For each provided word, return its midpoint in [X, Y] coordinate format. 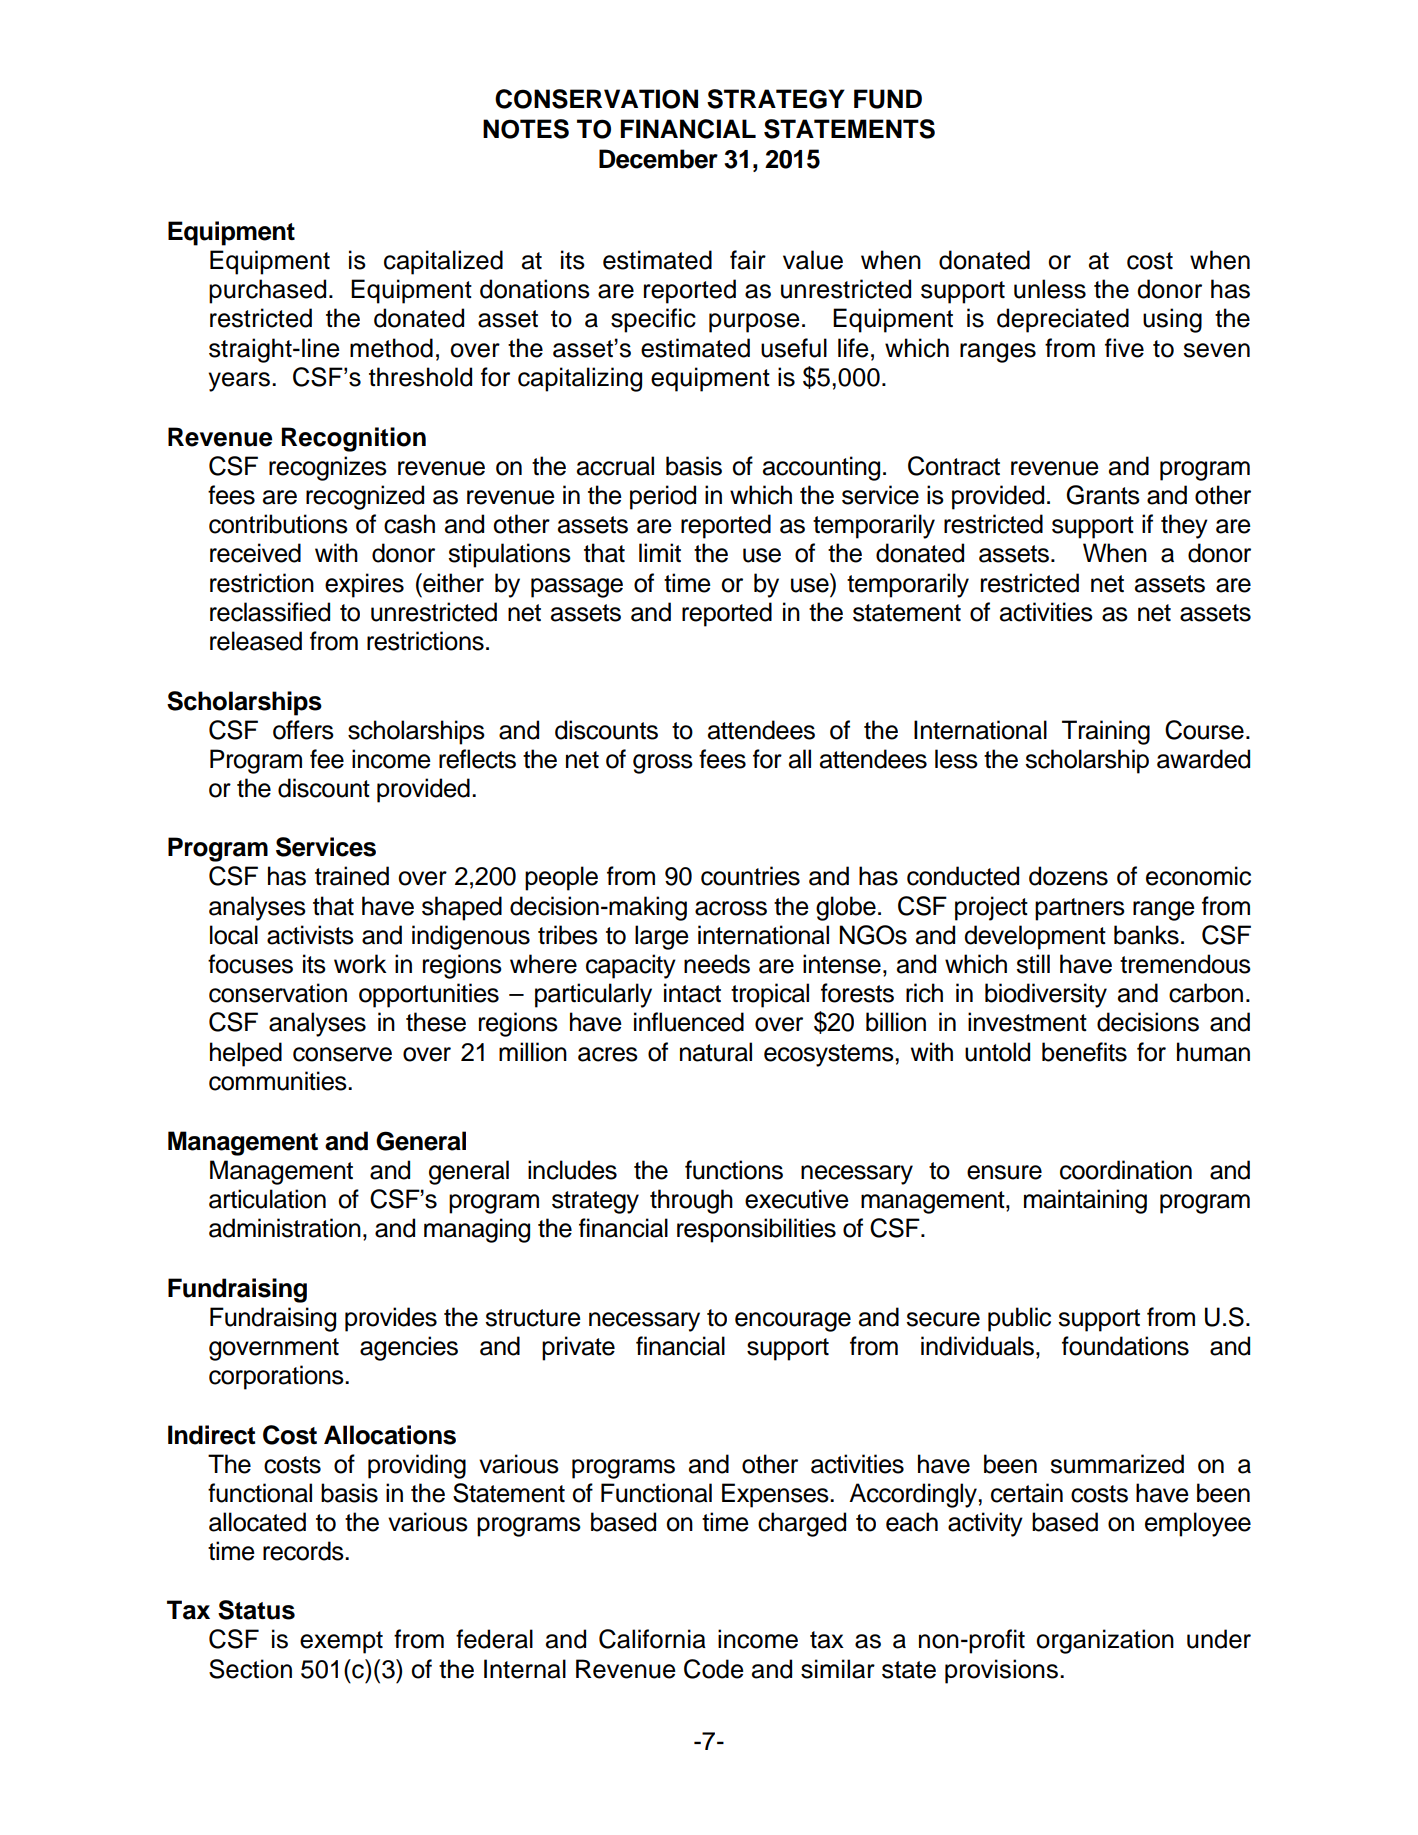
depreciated [1063, 320]
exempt [341, 1642]
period [663, 497]
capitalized [443, 262]
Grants [1103, 495]
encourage [793, 1322]
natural [716, 1052]
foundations [1125, 1346]
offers [303, 730]
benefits [1084, 1052]
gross [663, 764]
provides [391, 1319]
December [658, 159]
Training [1106, 732]
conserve [342, 1054]
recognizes [328, 468]
